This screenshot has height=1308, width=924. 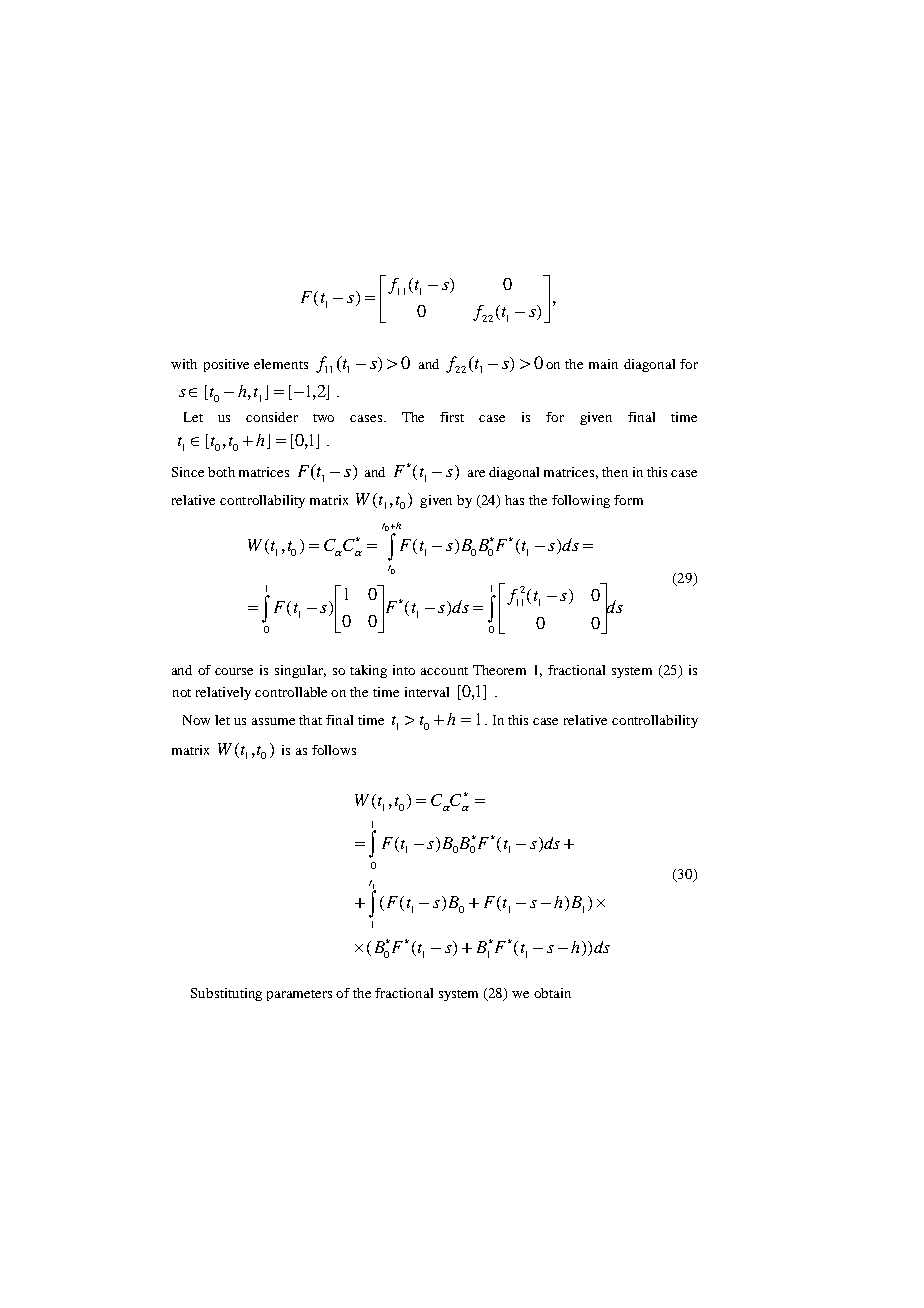 What do you see at coordinates (427, 692) in the screenshot?
I see `interval` at bounding box center [427, 692].
